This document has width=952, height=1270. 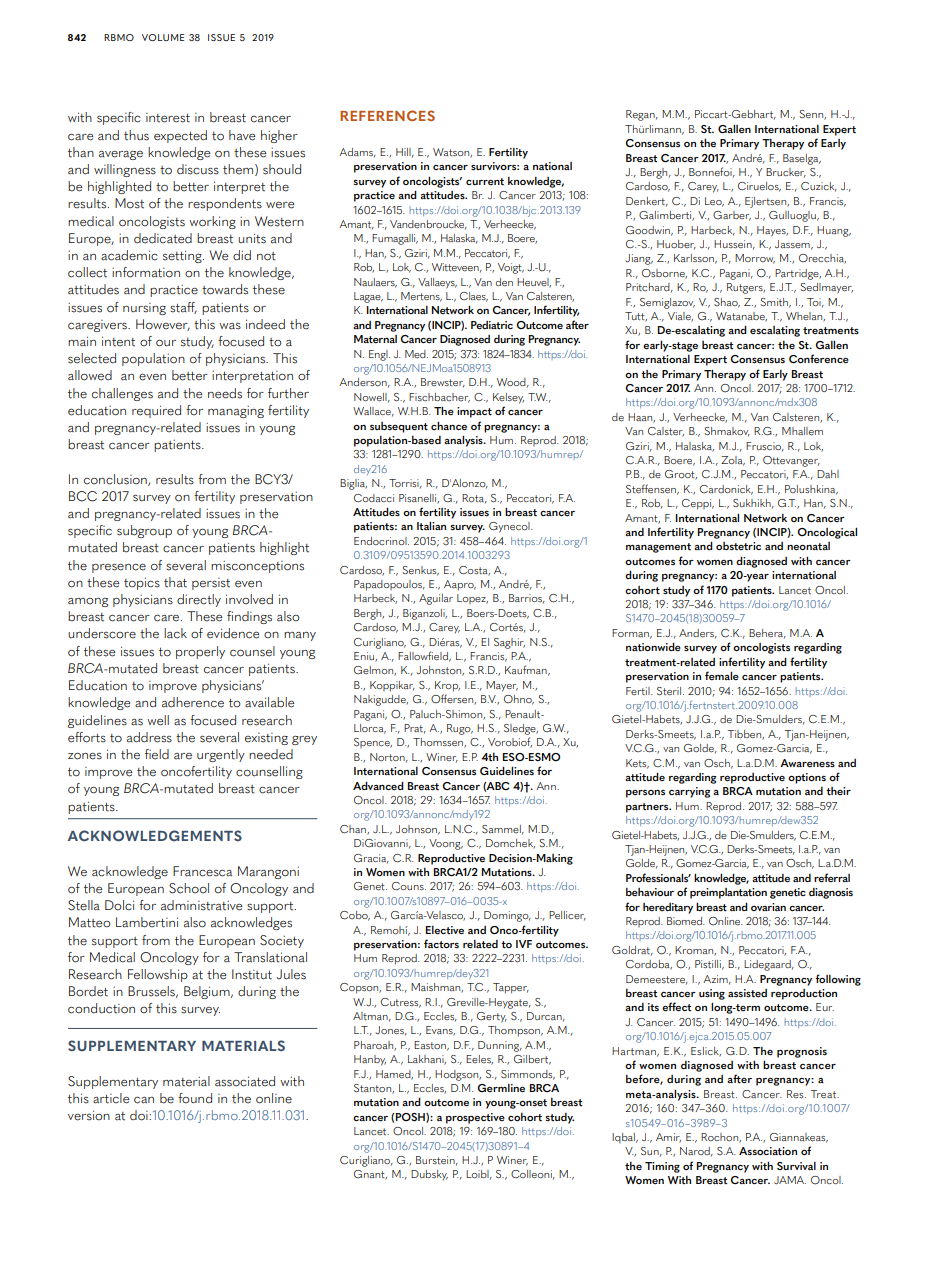 What do you see at coordinates (689, 792) in the document?
I see `carrying` at bounding box center [689, 792].
